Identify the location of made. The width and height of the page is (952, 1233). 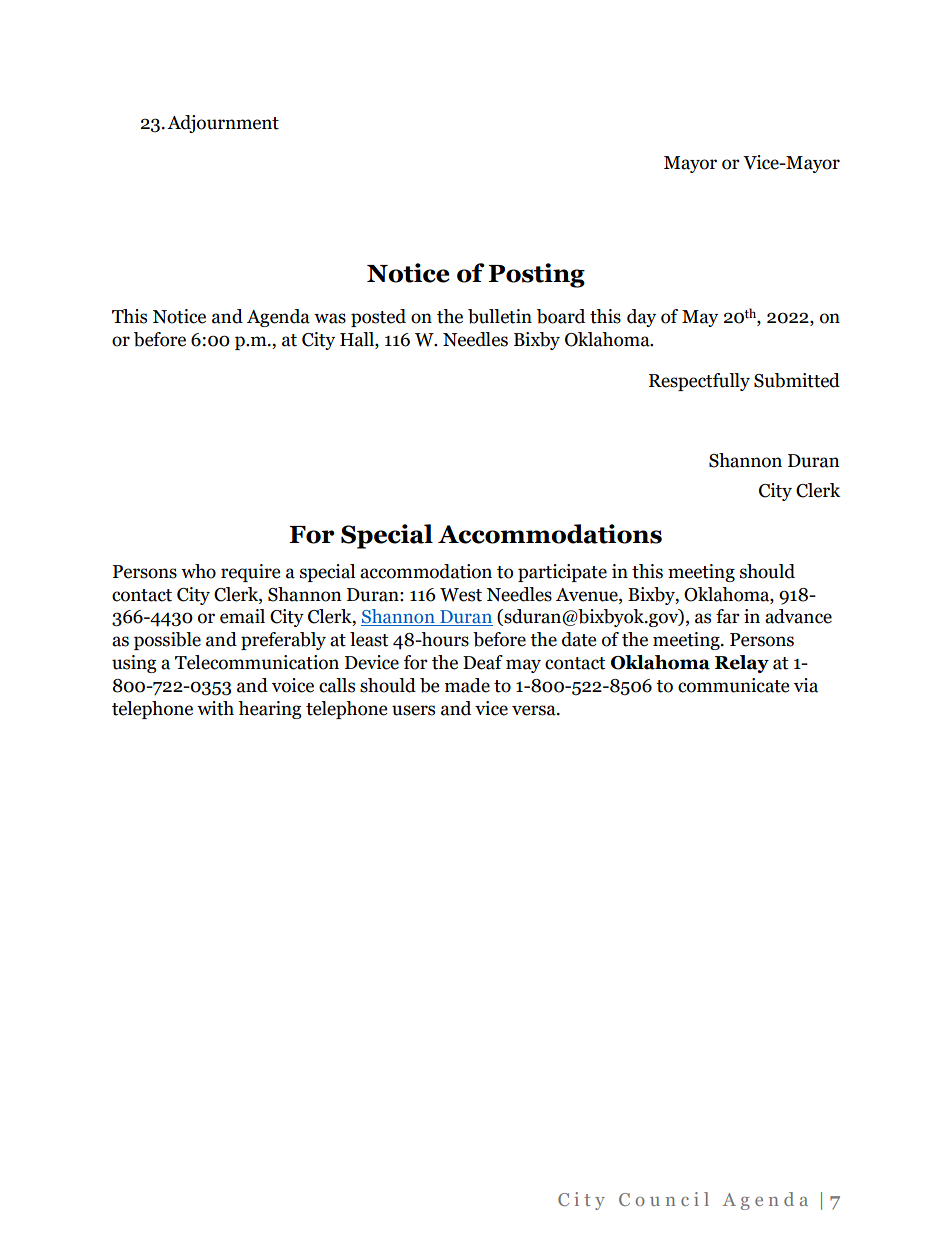
(467, 685).
